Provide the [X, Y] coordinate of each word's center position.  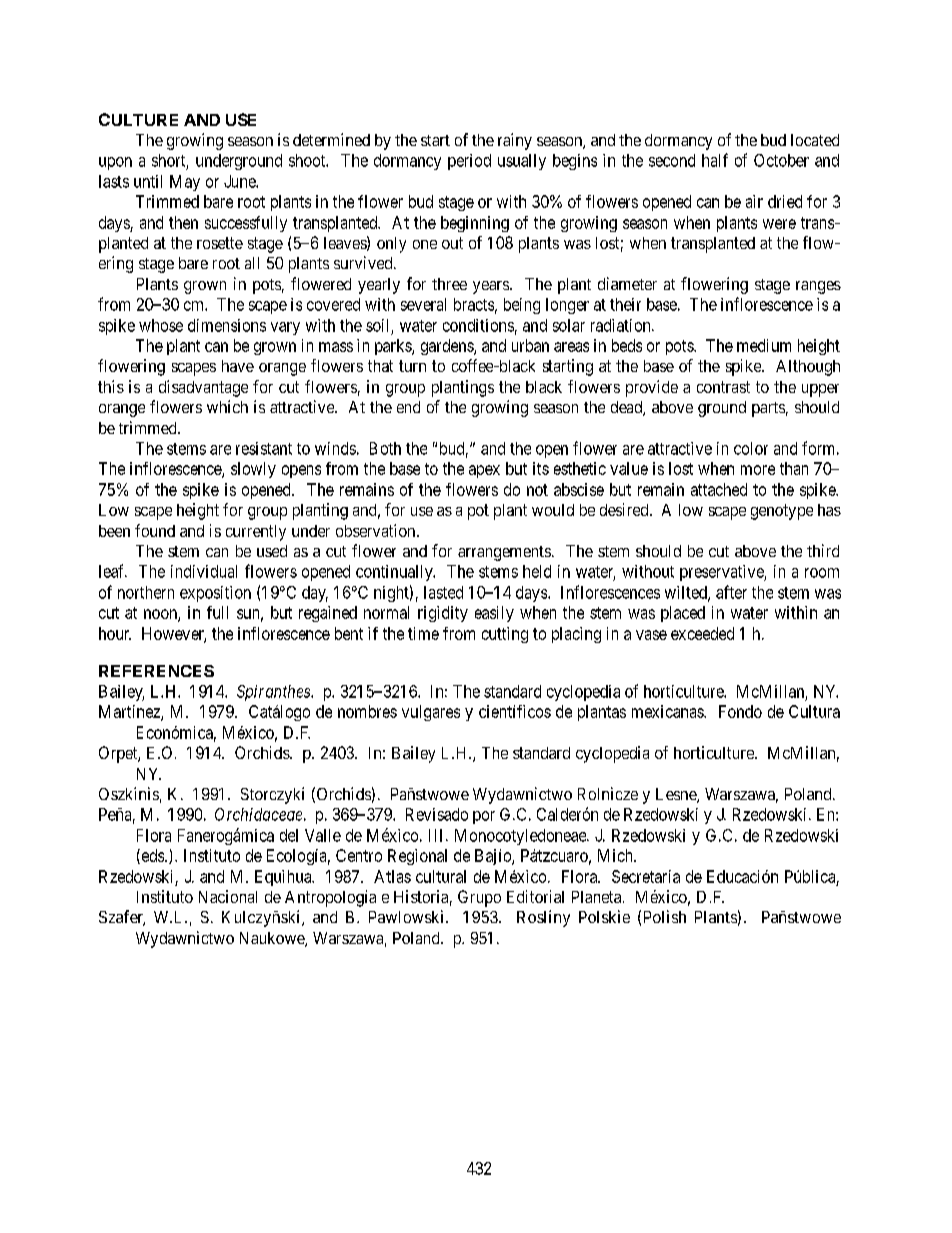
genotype [782, 512]
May [185, 183]
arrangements [504, 553]
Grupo [479, 898]
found [155, 530]
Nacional [228, 896]
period [469, 162]
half [715, 160]
